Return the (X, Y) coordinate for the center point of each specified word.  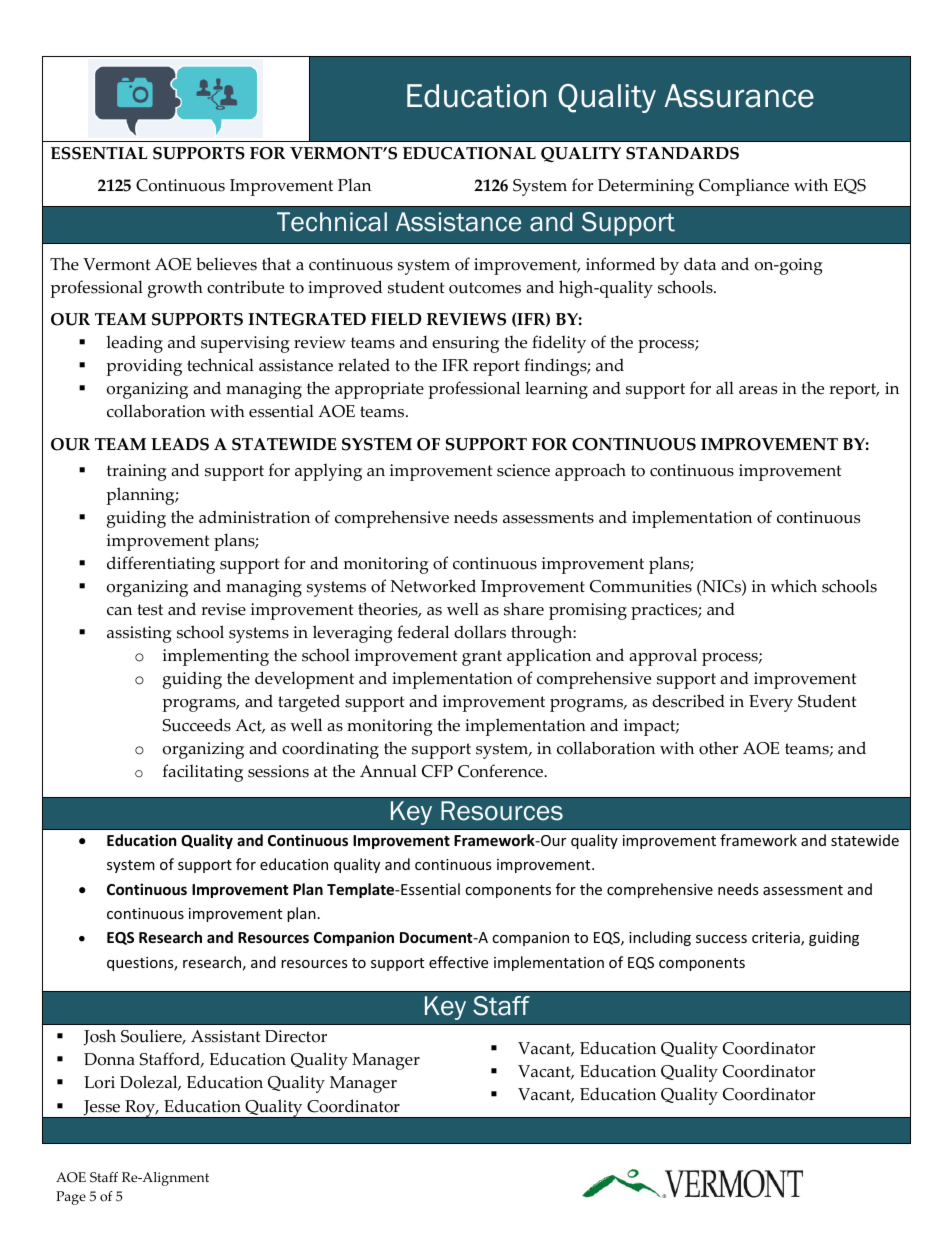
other (718, 748)
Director (296, 1036)
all (725, 387)
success (721, 939)
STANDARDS (682, 153)
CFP (437, 771)
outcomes (485, 288)
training (137, 472)
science (523, 470)
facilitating (203, 773)
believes (226, 264)
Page (71, 1198)
